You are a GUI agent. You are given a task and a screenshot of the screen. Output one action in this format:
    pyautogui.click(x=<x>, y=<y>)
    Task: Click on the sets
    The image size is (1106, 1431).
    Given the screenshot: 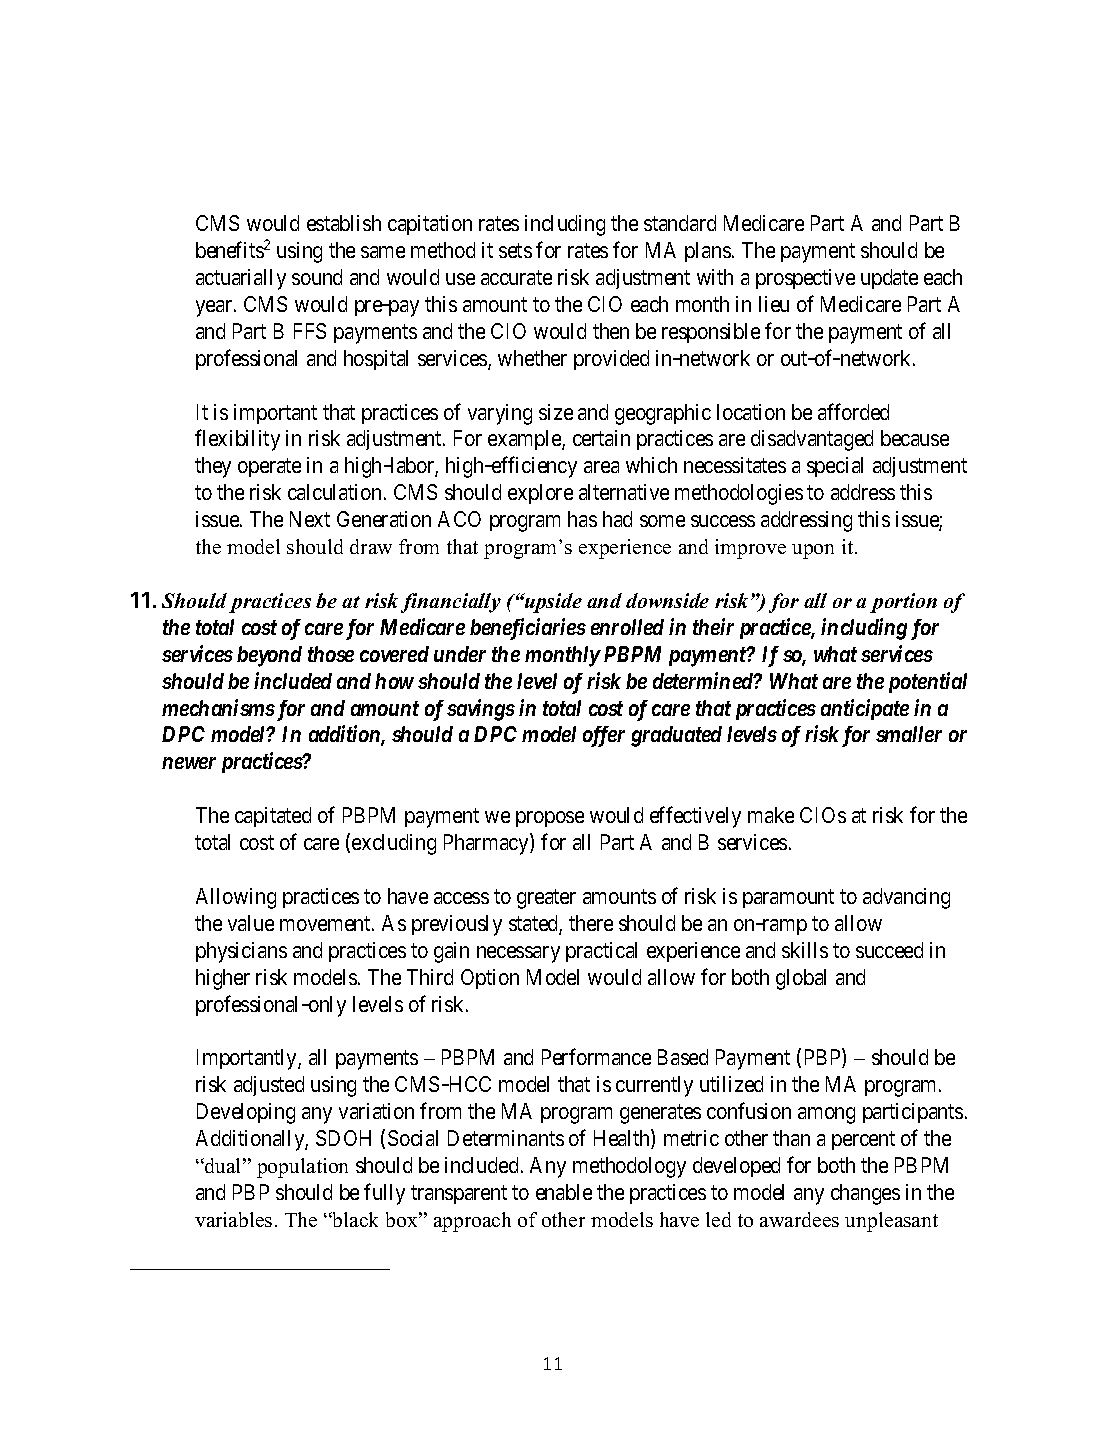 What is the action you would take?
    pyautogui.click(x=515, y=250)
